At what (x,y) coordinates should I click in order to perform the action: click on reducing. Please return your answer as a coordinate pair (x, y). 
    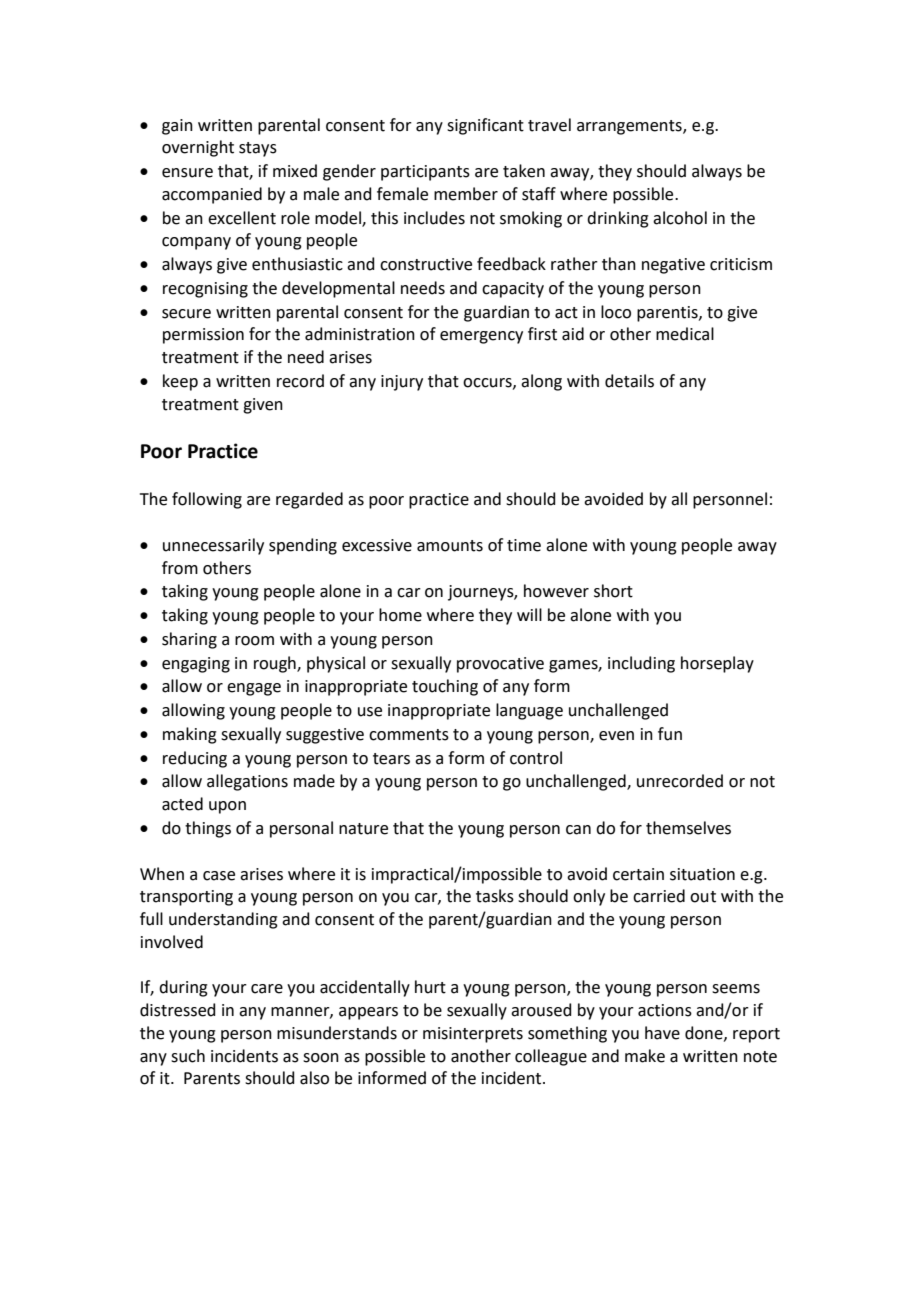
    Looking at the image, I should click on (195, 759).
